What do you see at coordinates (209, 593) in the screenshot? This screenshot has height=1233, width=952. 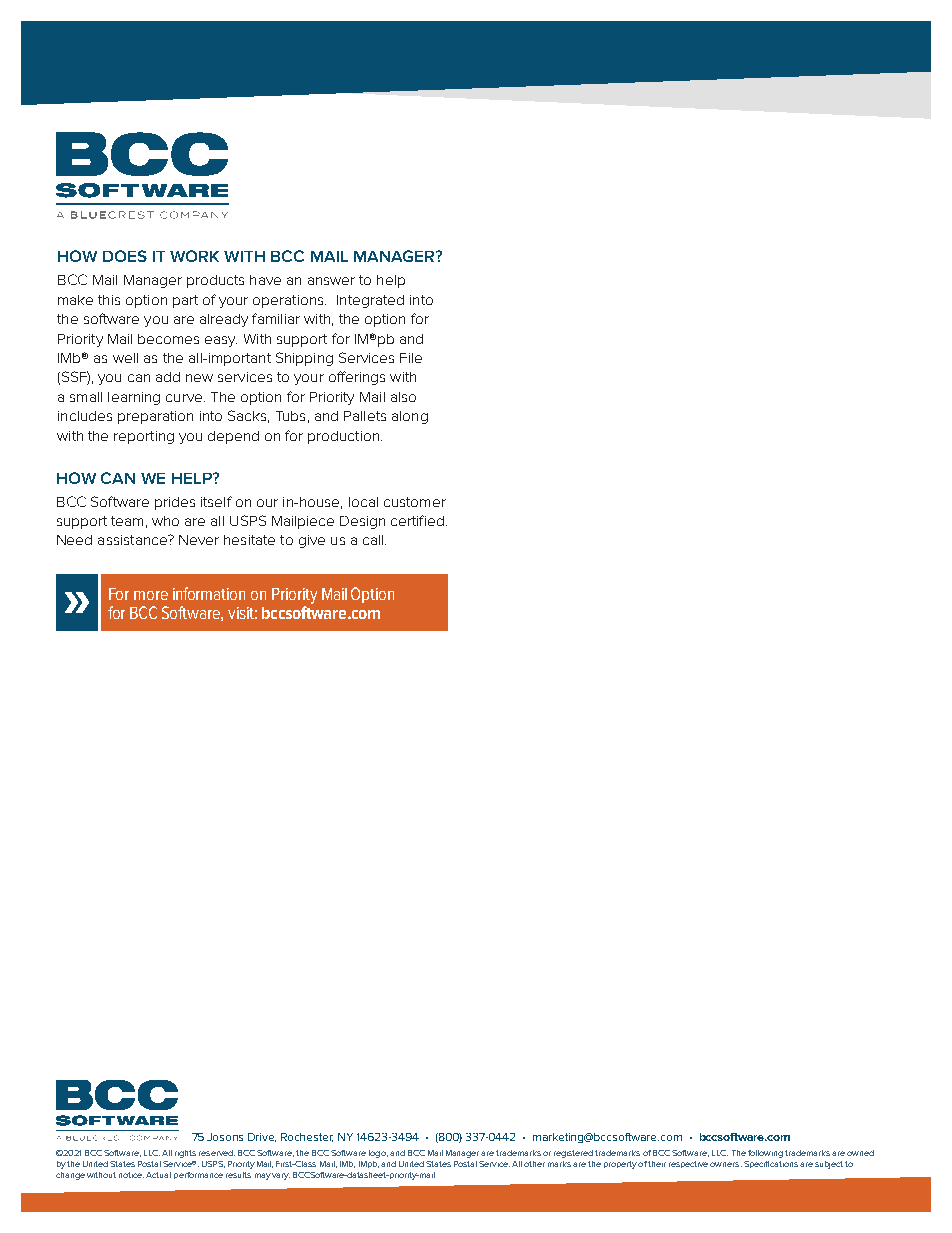 I see `information` at bounding box center [209, 593].
